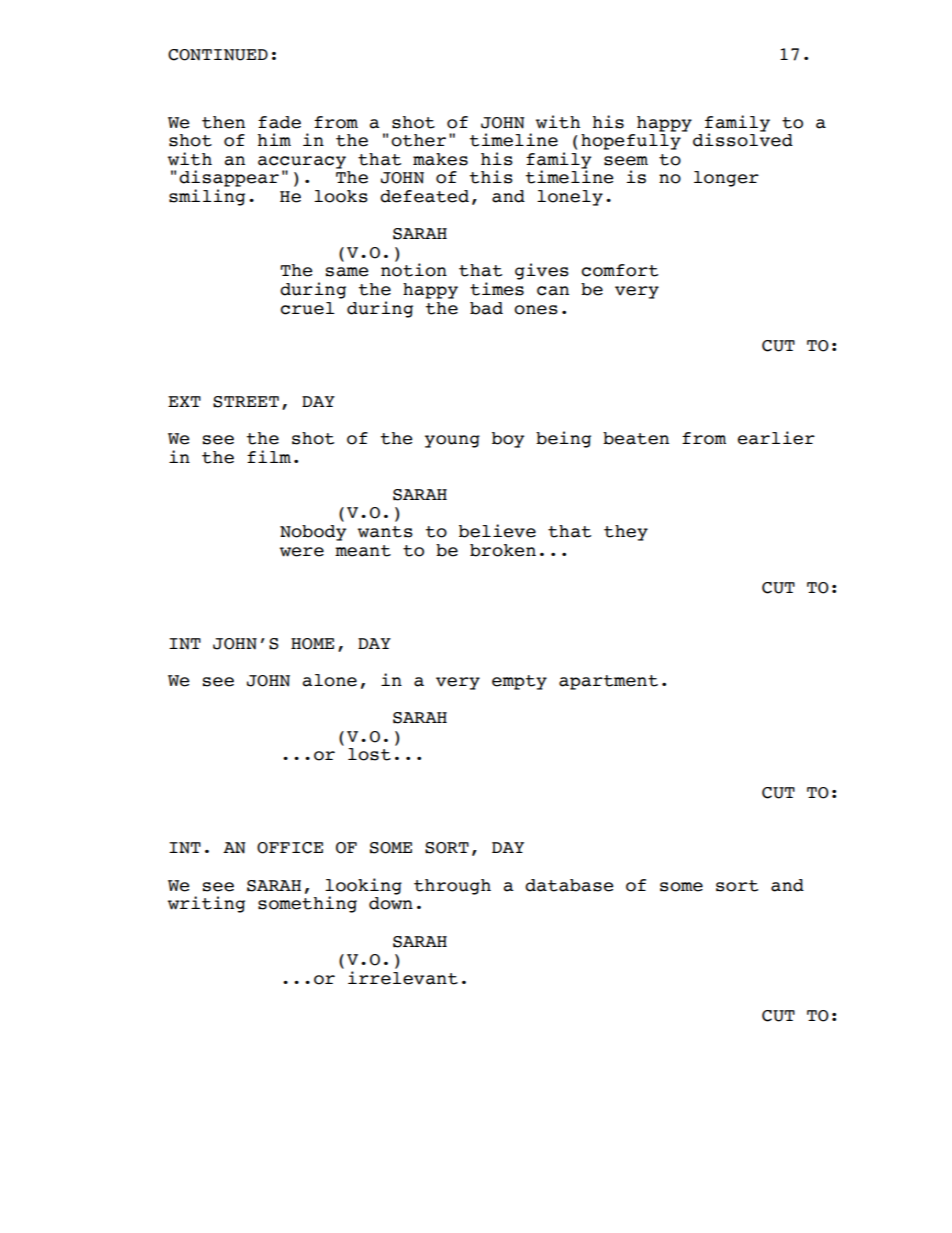 The height and width of the image is (1233, 952). Describe the element at coordinates (218, 55) in the image. I see `CONTINUED` at that location.
